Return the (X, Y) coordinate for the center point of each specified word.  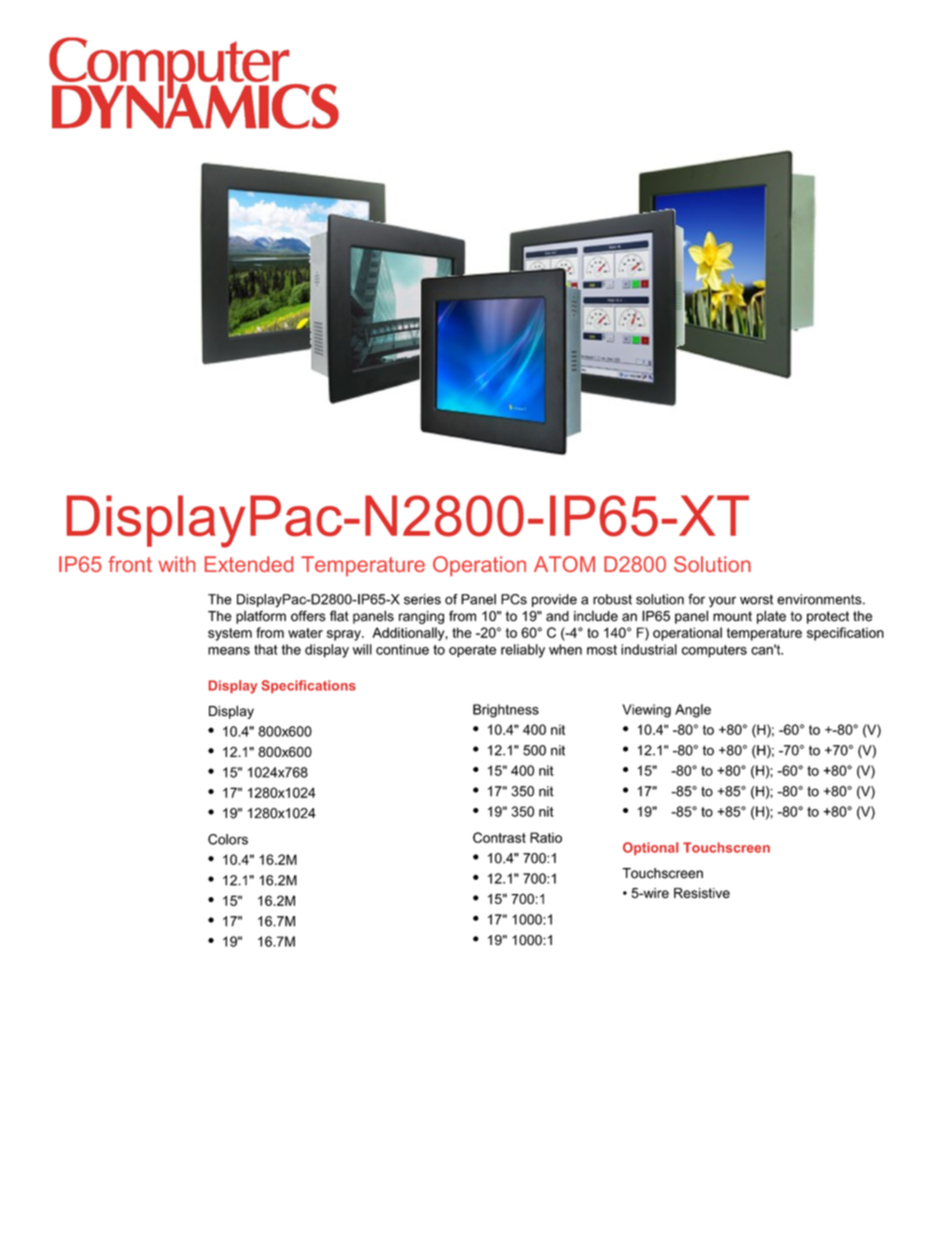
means (229, 651)
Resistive (702, 893)
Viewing (646, 711)
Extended (249, 564)
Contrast (499, 837)
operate (472, 651)
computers (714, 651)
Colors (228, 839)
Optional (650, 848)
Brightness (506, 711)
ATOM (564, 564)
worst (756, 599)
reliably (523, 651)
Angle (693, 711)
